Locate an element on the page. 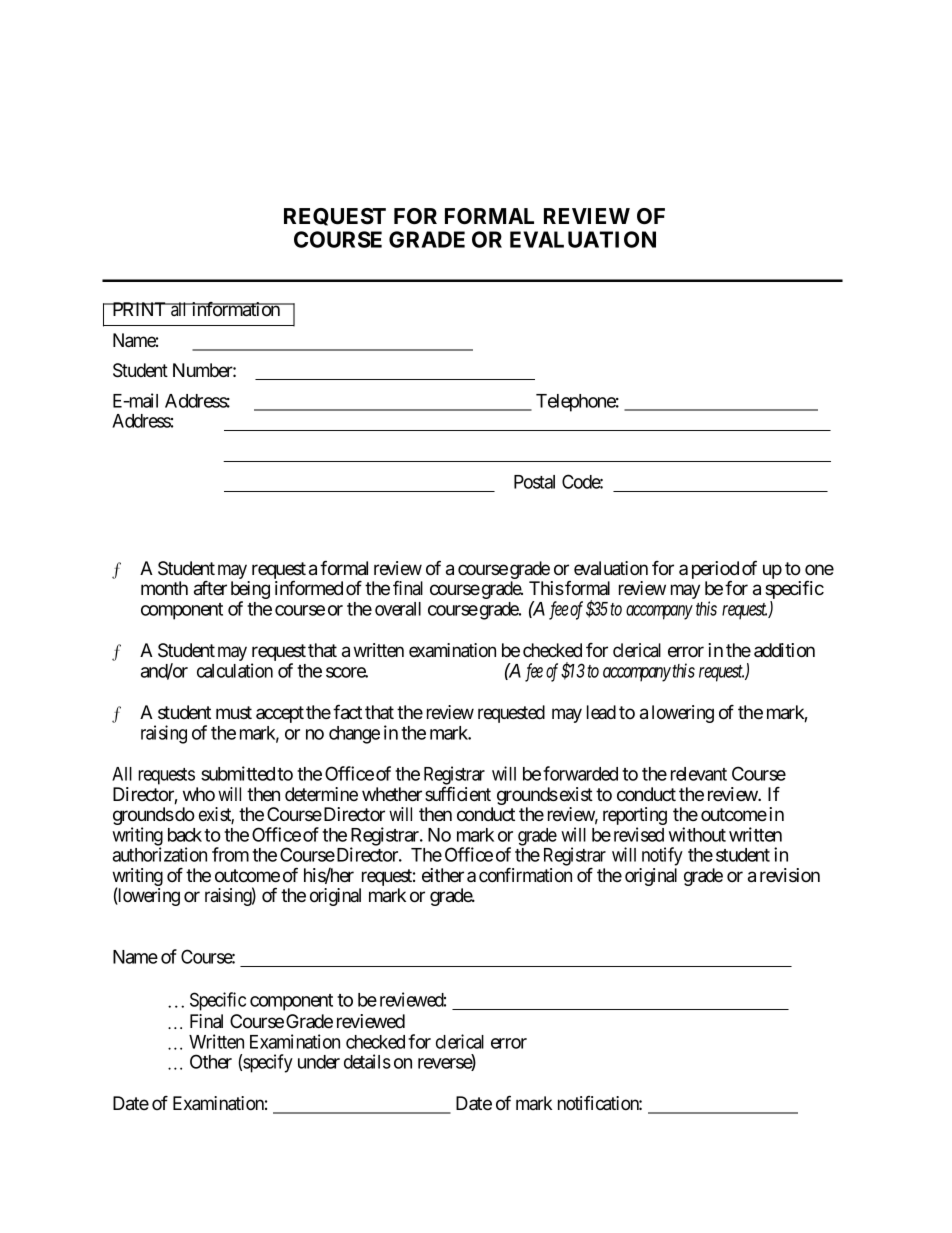  information is located at coordinates (236, 309).
